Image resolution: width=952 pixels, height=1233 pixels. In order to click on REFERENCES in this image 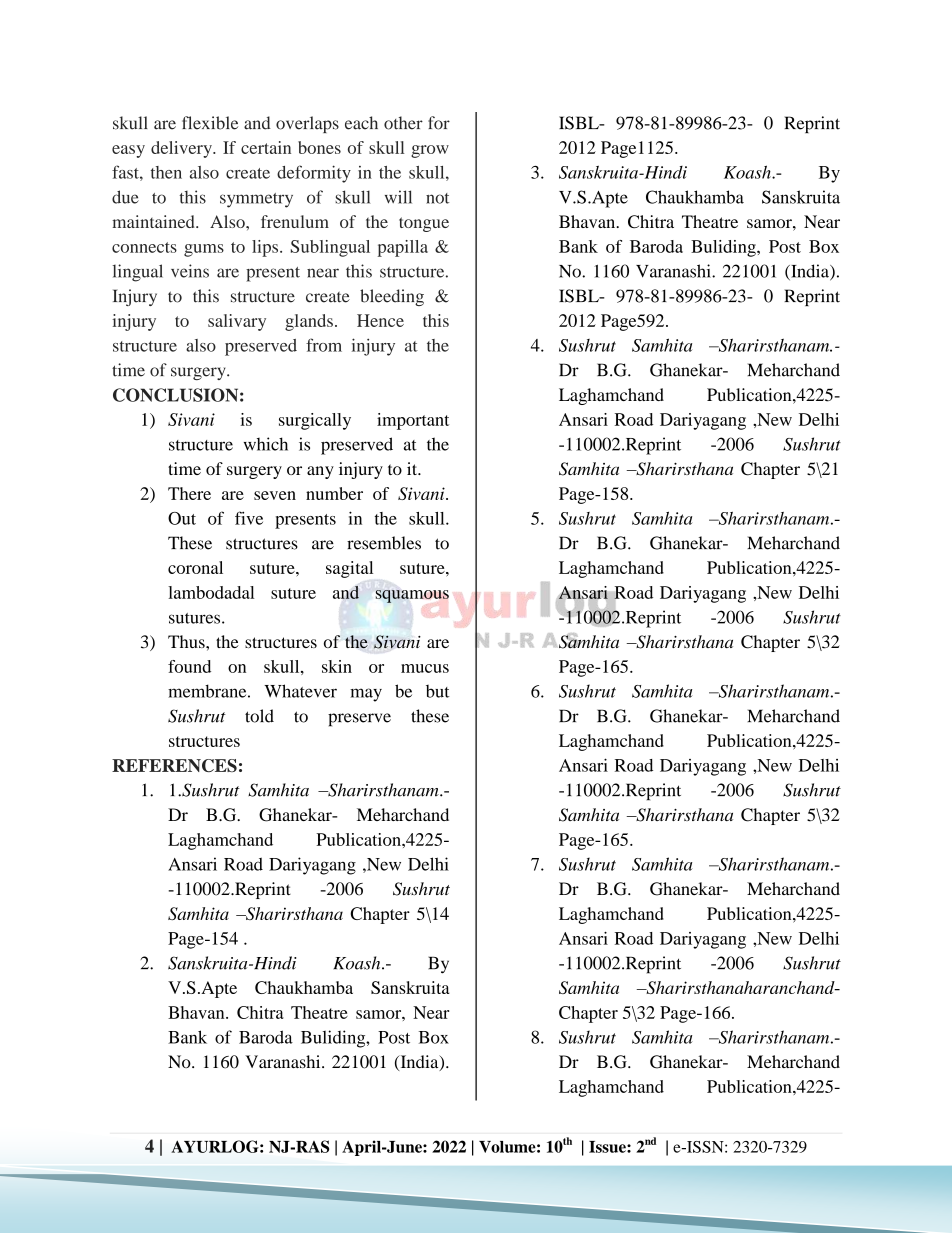, I will do `click(174, 765)`.
